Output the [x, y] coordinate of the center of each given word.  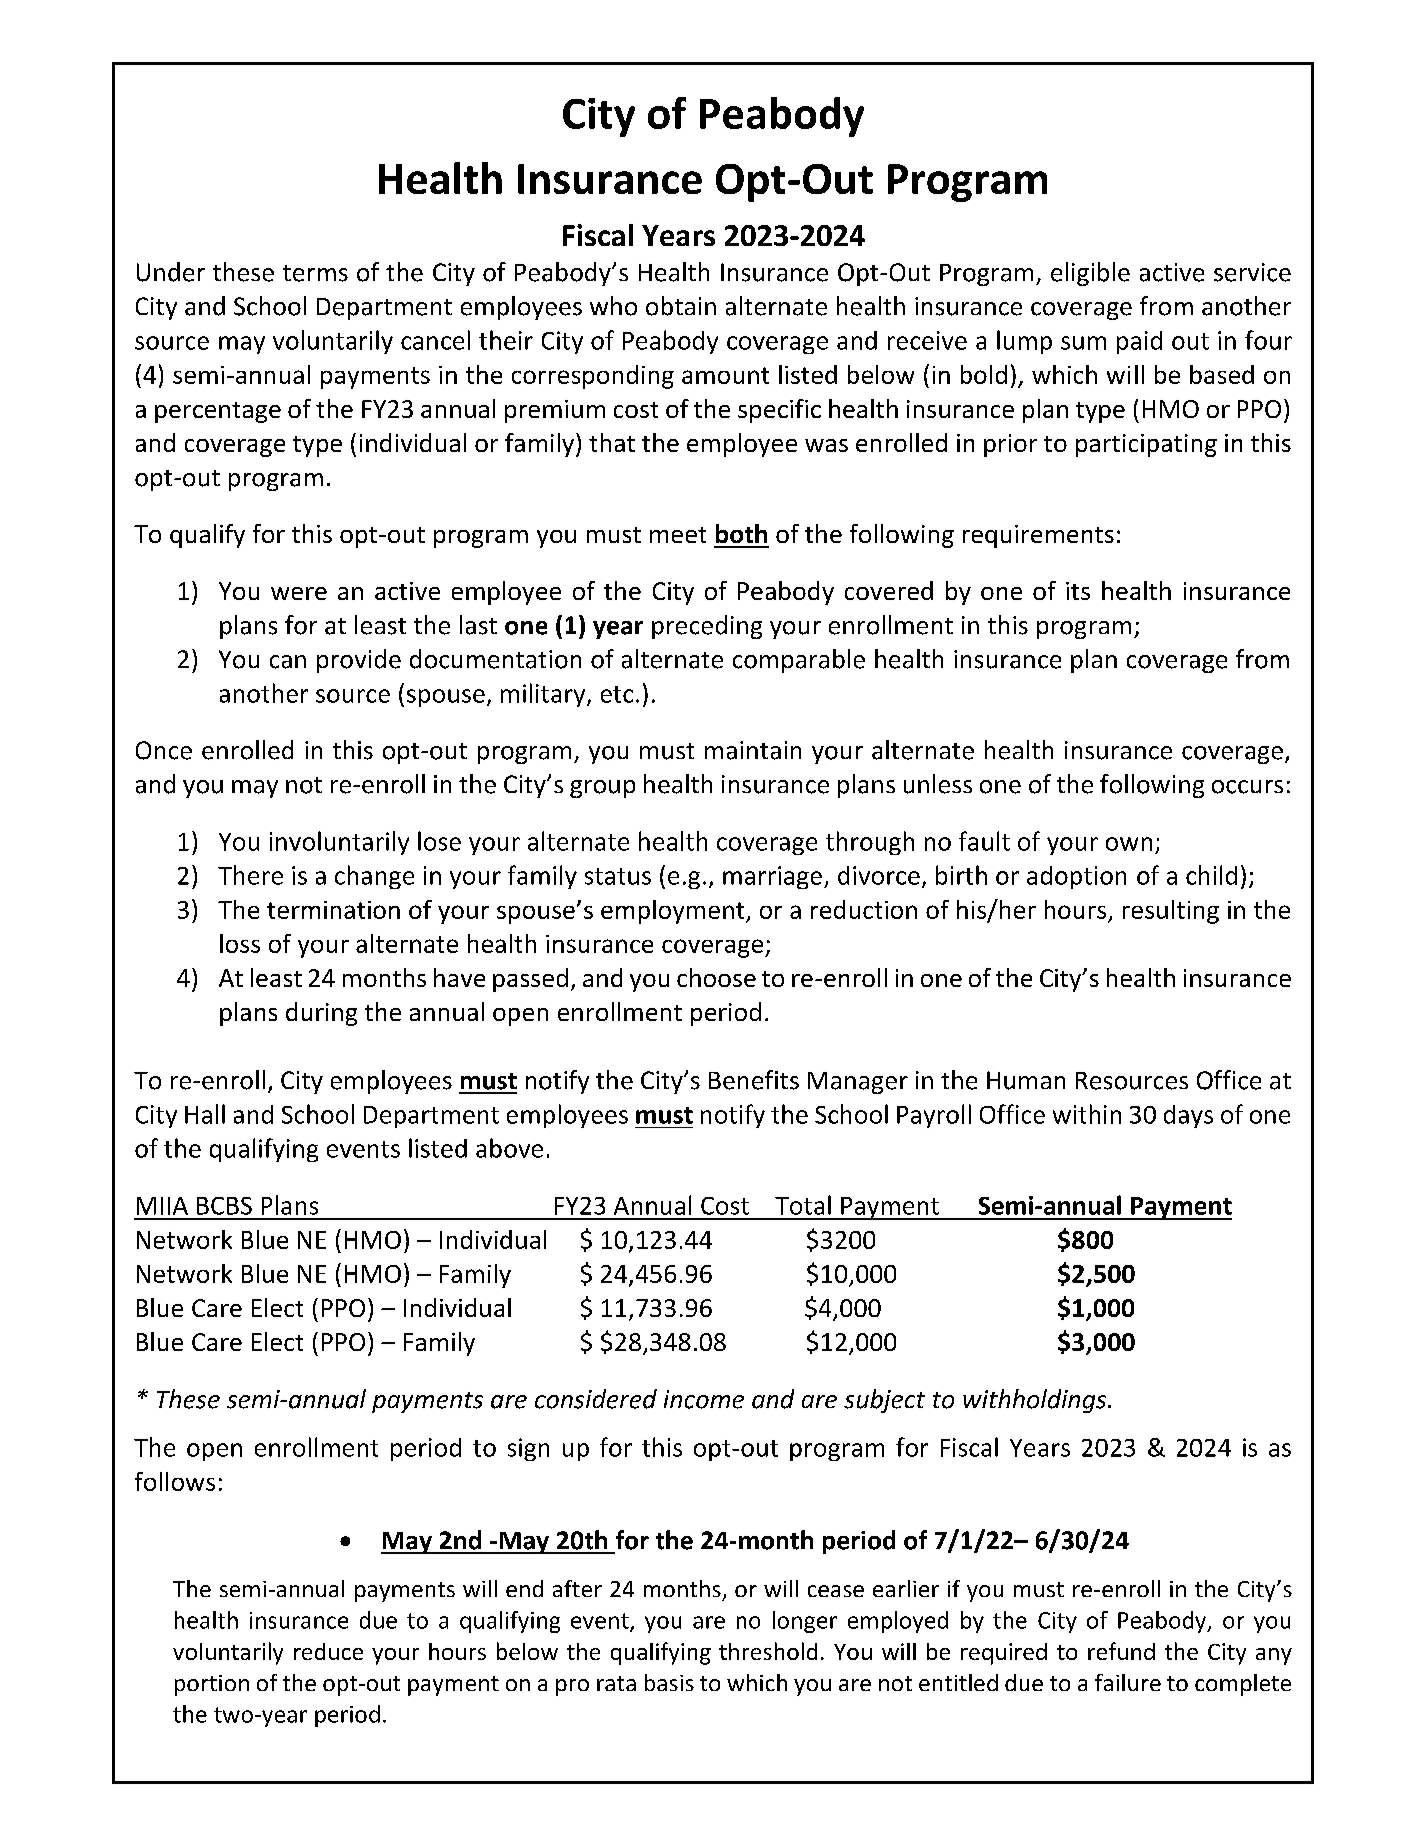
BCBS [224, 1206]
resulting [1171, 912]
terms [315, 273]
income [704, 1399]
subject [884, 1401]
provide [359, 661]
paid [1139, 342]
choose [716, 977]
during [321, 1014]
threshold [768, 1651]
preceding [707, 627]
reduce [328, 1651]
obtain [681, 306]
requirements [1038, 536]
